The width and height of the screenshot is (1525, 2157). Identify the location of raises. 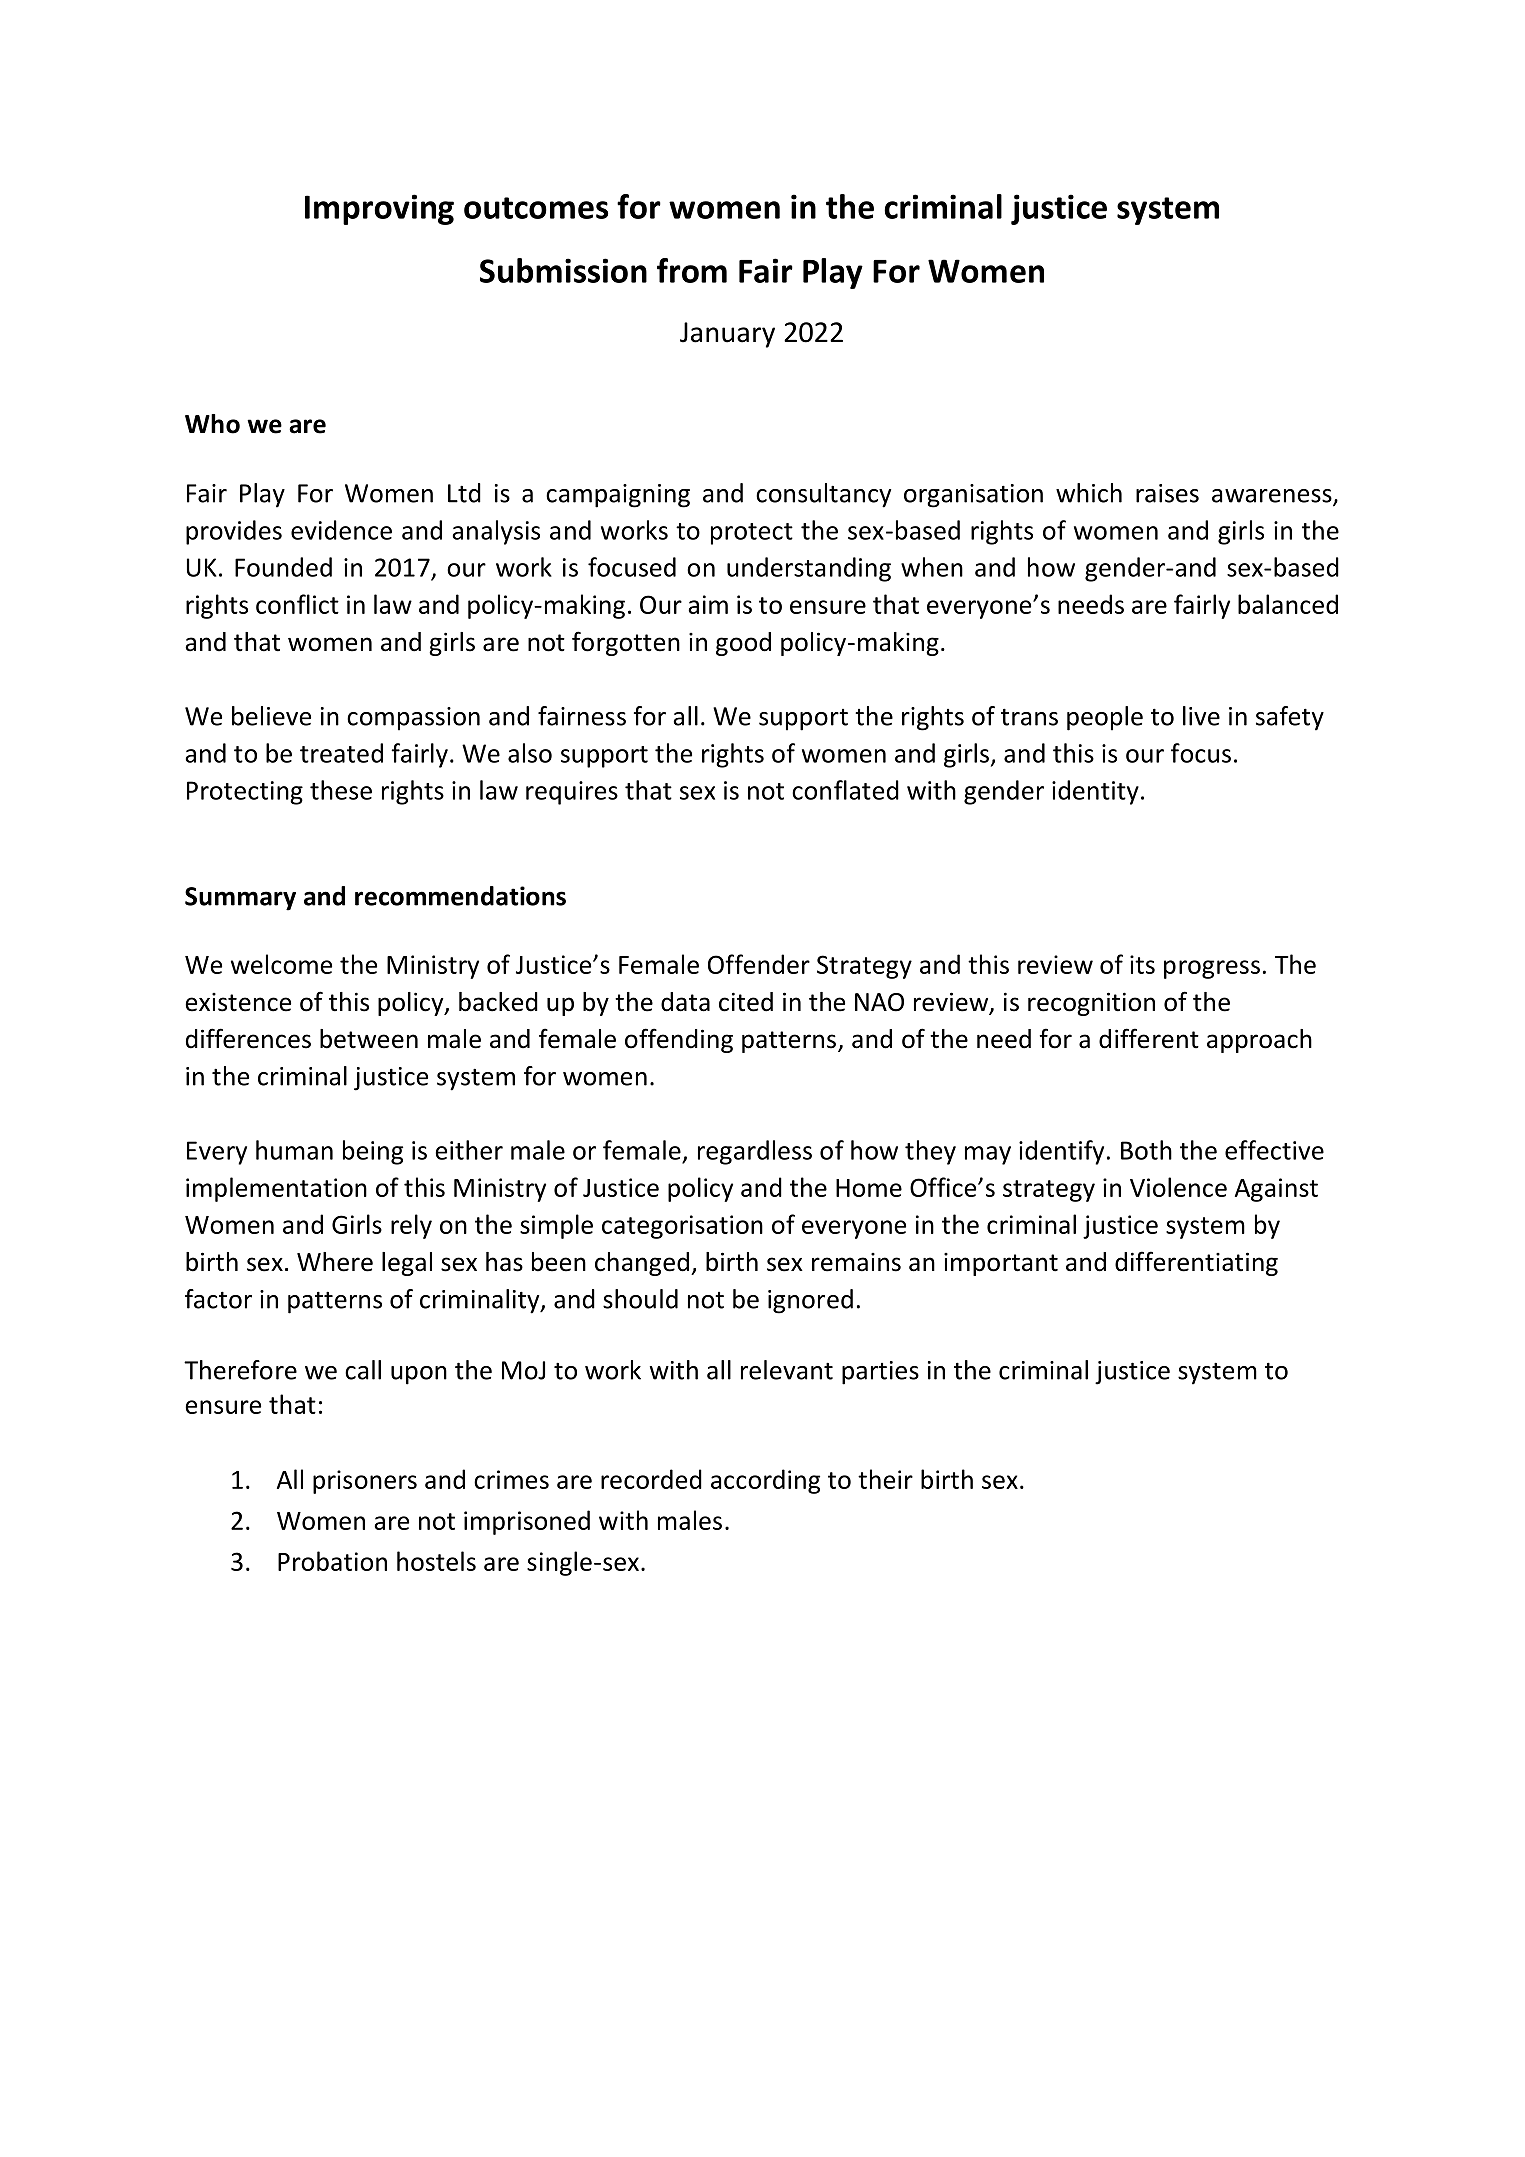
(1167, 493).
